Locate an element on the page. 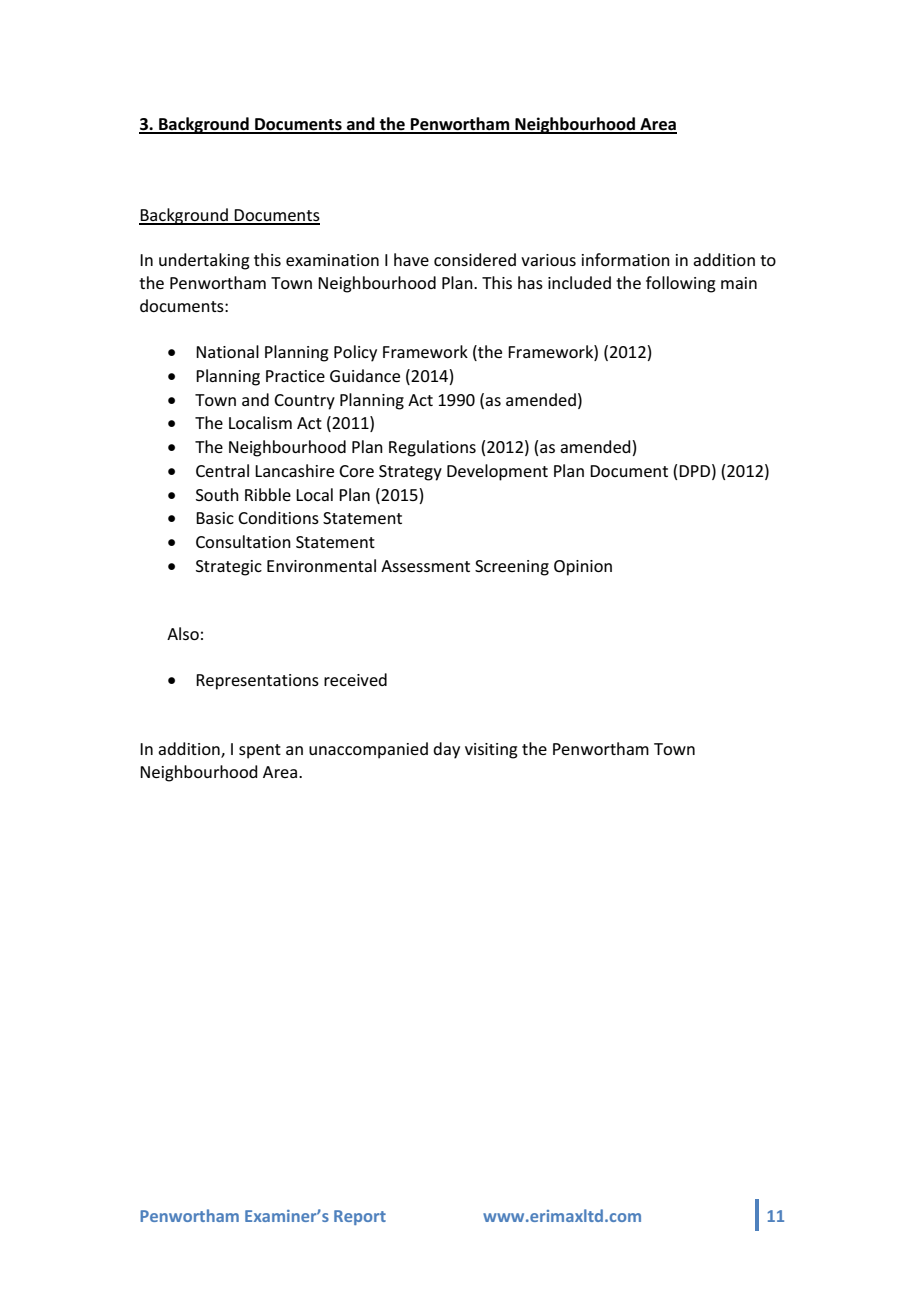  considered is located at coordinates (475, 259).
